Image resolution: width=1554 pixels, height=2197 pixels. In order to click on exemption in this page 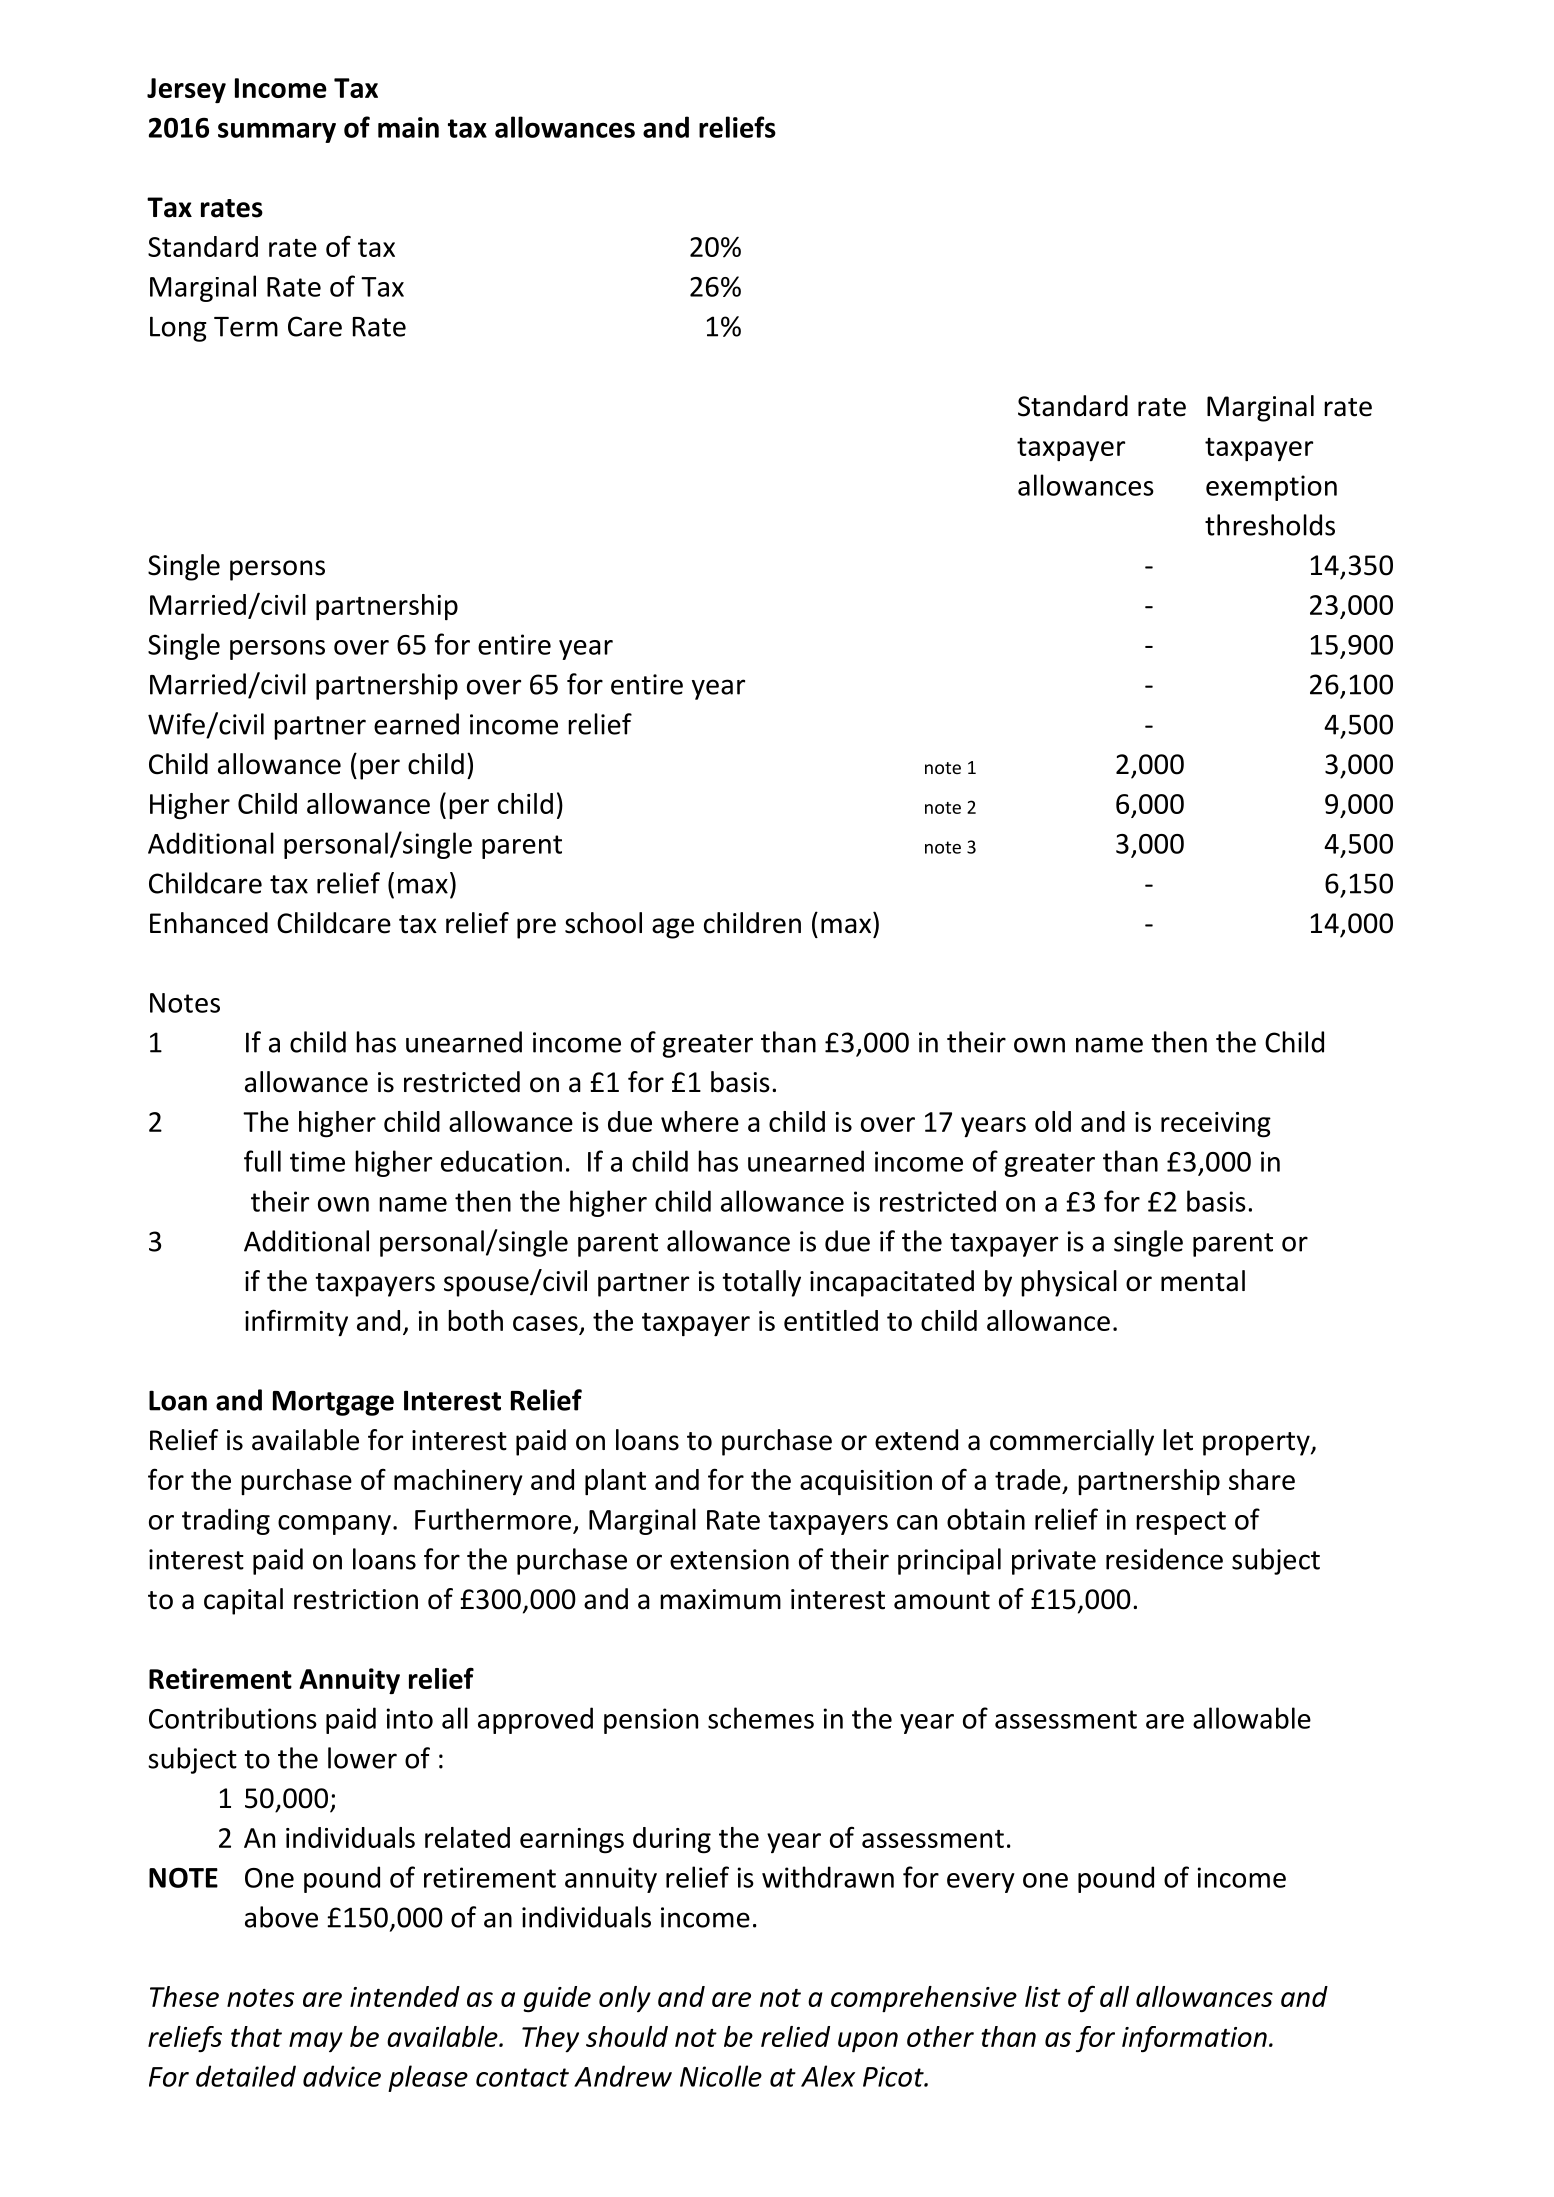, I will do `click(1271, 488)`.
